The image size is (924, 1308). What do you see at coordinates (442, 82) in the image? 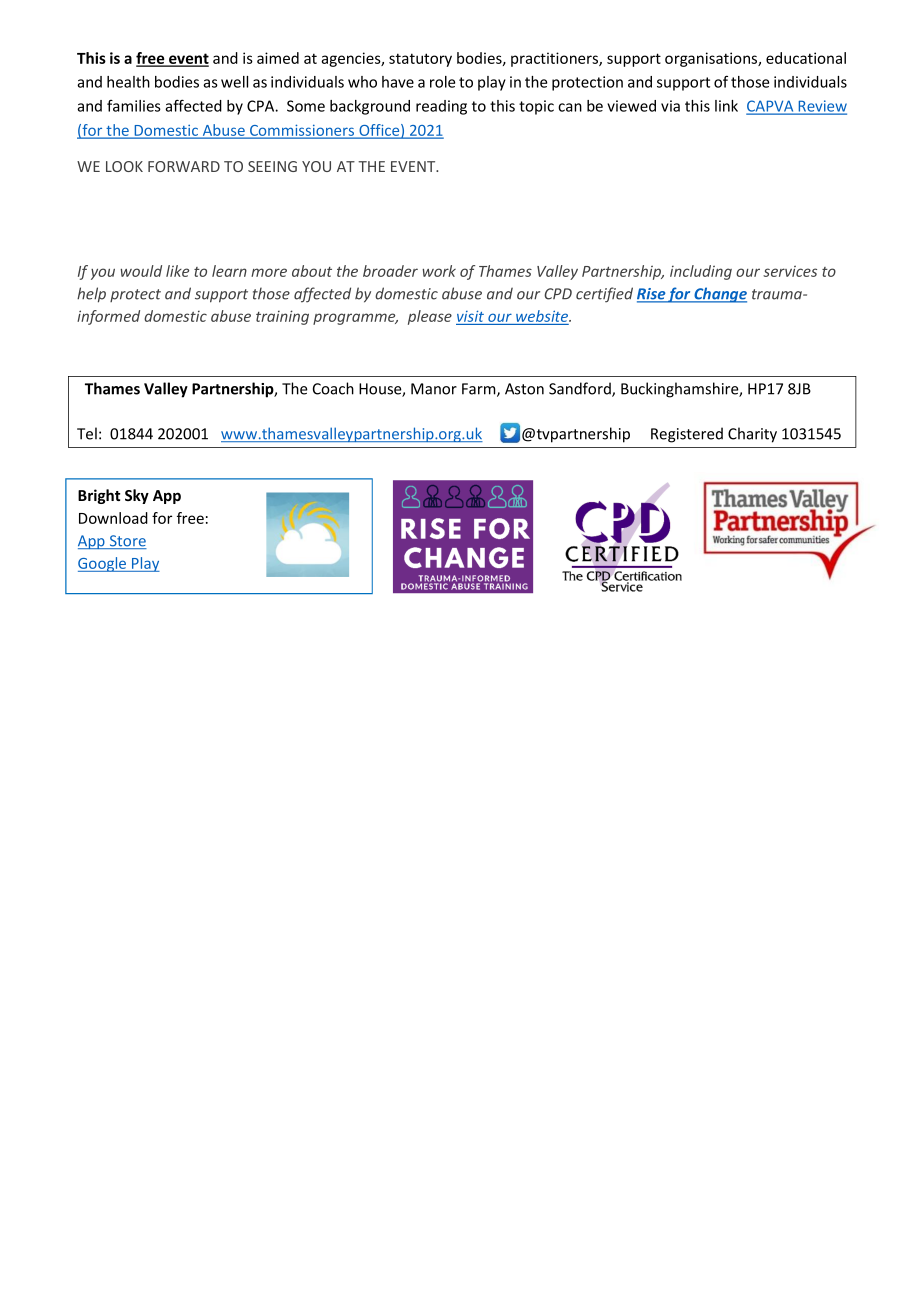
I see `role` at bounding box center [442, 82].
